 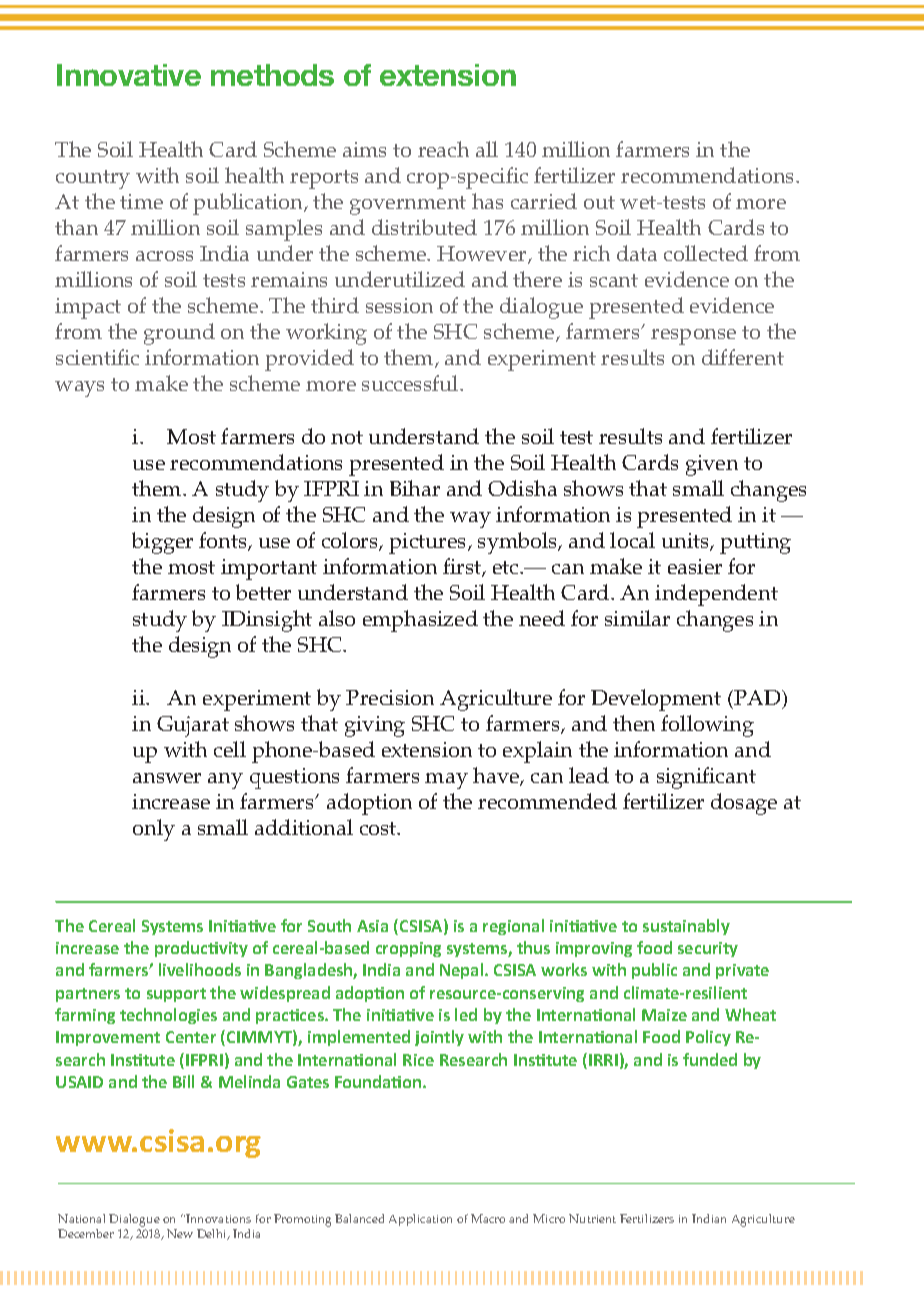 What do you see at coordinates (544, 201) in the page?
I see `carried` at bounding box center [544, 201].
